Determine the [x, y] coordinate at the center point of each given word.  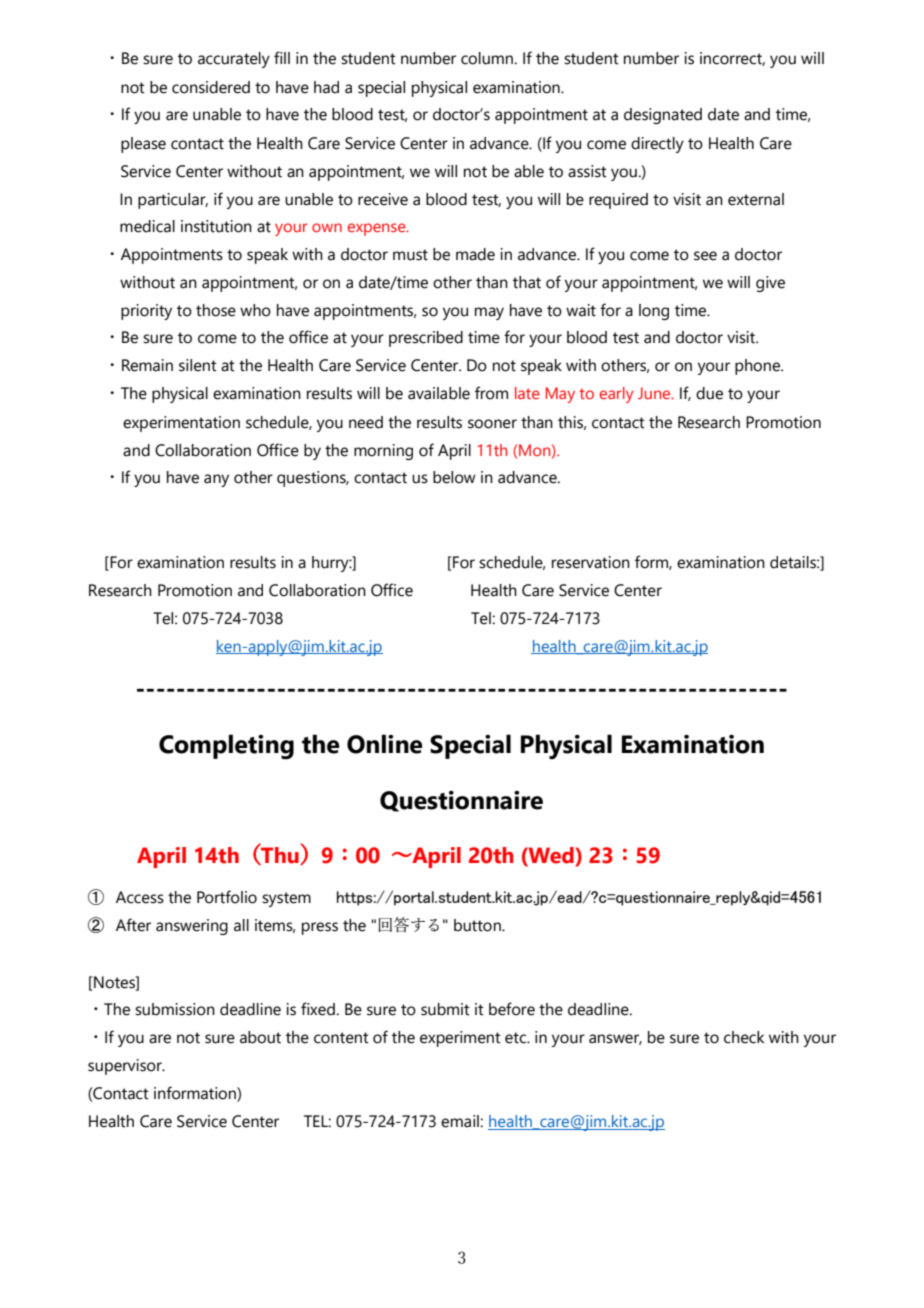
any [216, 480]
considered [211, 87]
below [454, 477]
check [744, 1037]
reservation [591, 562]
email [460, 1121]
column [488, 58]
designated [663, 116]
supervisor [126, 1067]
